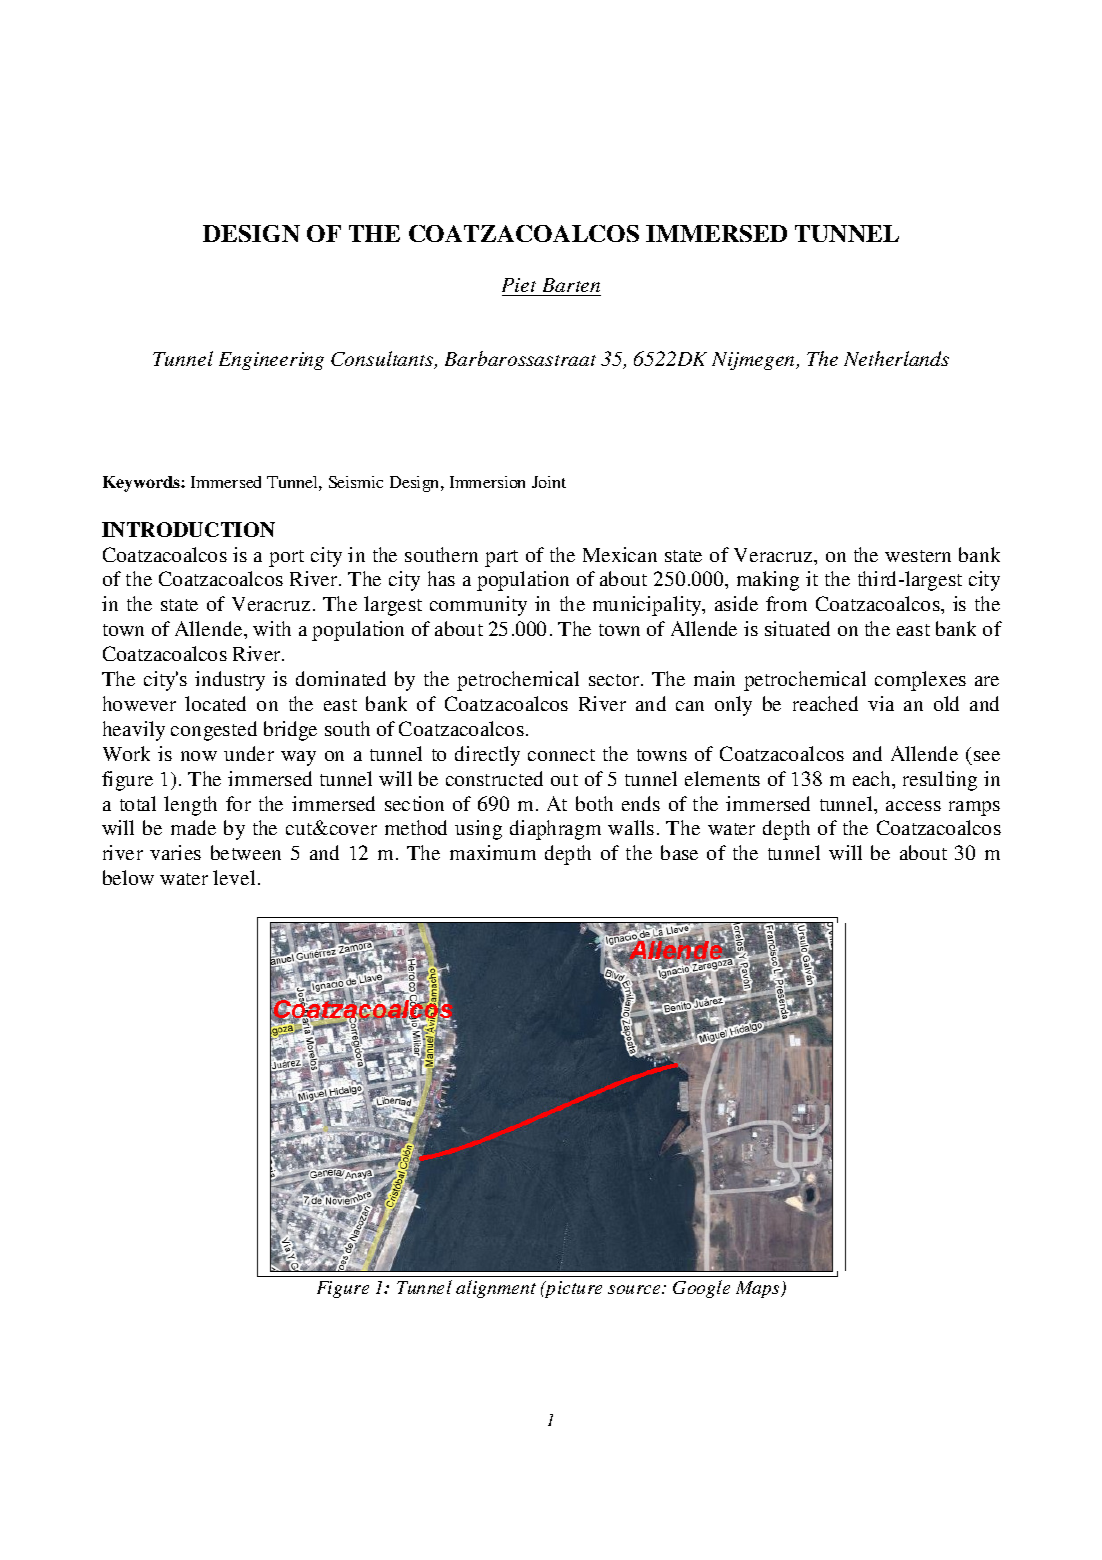 The height and width of the page is (1560, 1102). What do you see at coordinates (881, 703) in the page?
I see `via` at bounding box center [881, 703].
